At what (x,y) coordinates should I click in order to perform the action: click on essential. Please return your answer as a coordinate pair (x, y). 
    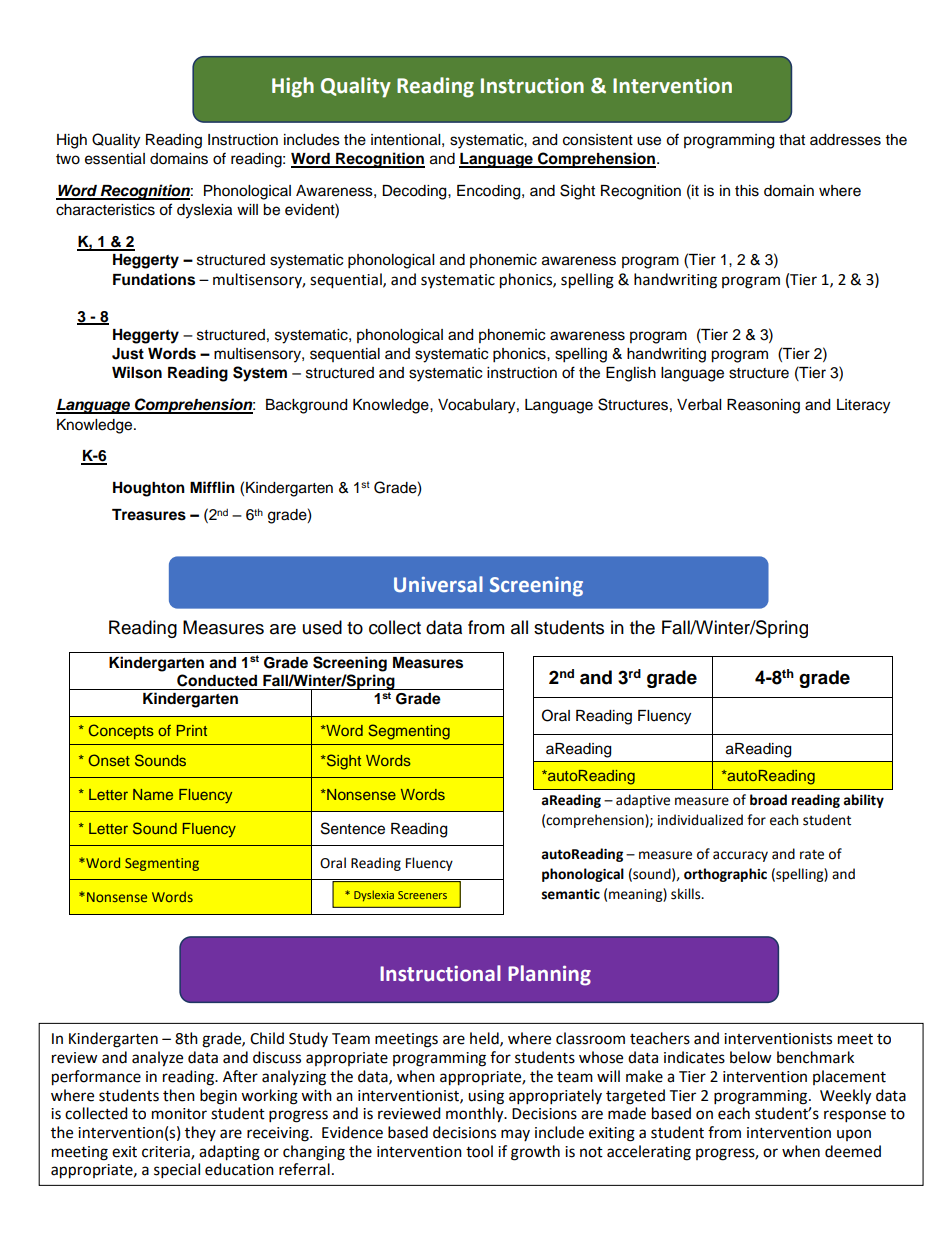
    Looking at the image, I should click on (115, 159).
